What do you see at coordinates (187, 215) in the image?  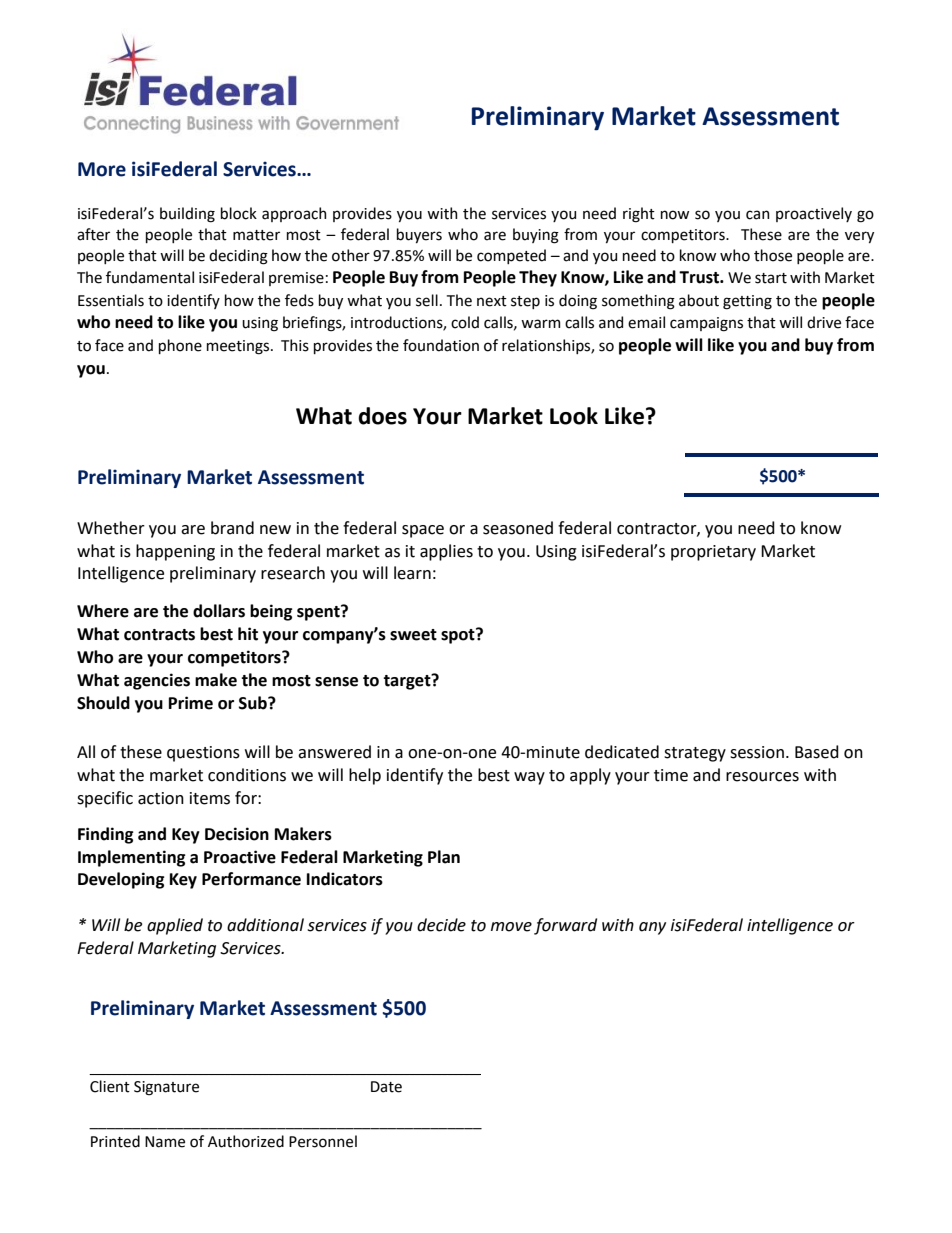 I see `building` at bounding box center [187, 215].
